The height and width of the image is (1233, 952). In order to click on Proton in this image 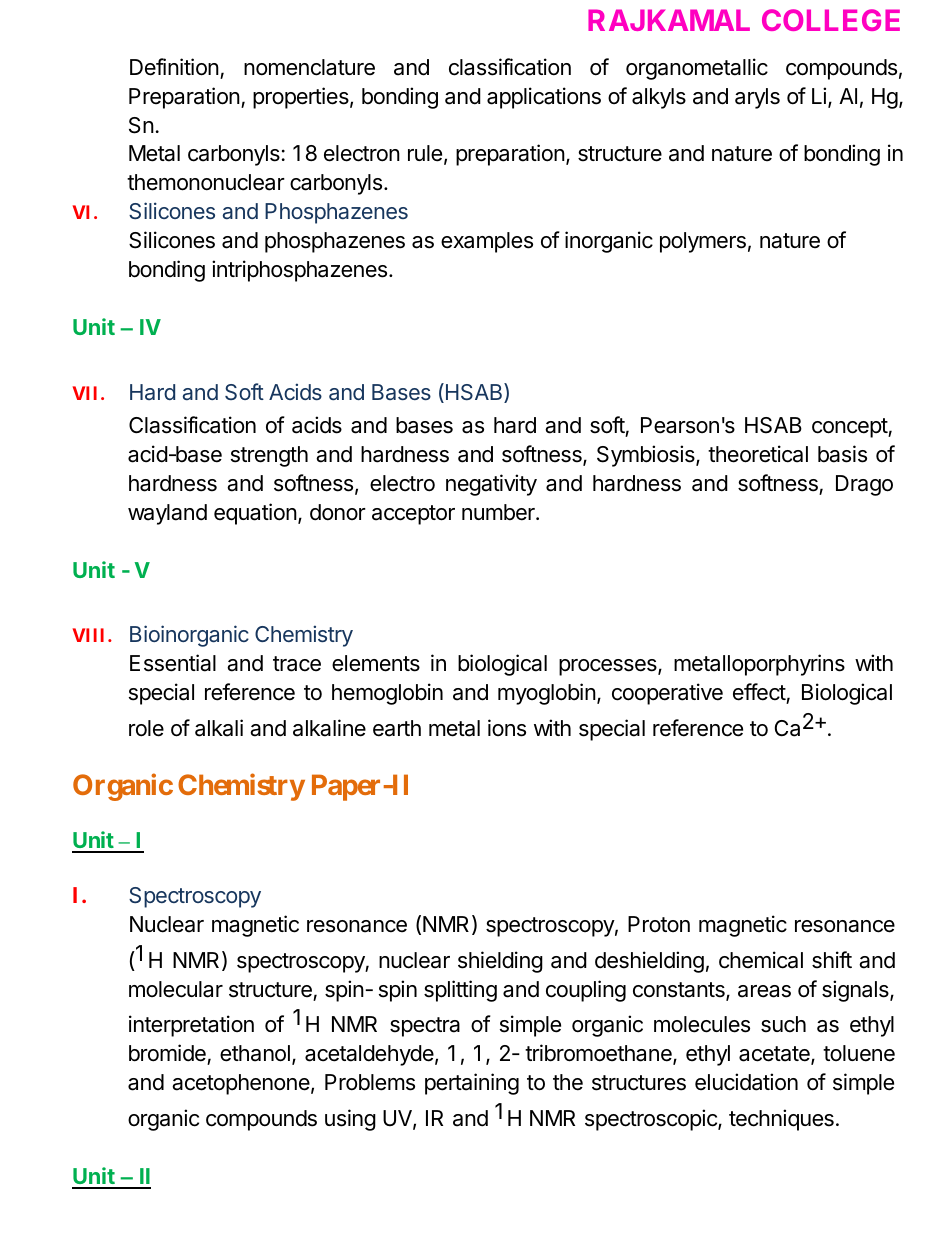, I will do `click(659, 924)`.
